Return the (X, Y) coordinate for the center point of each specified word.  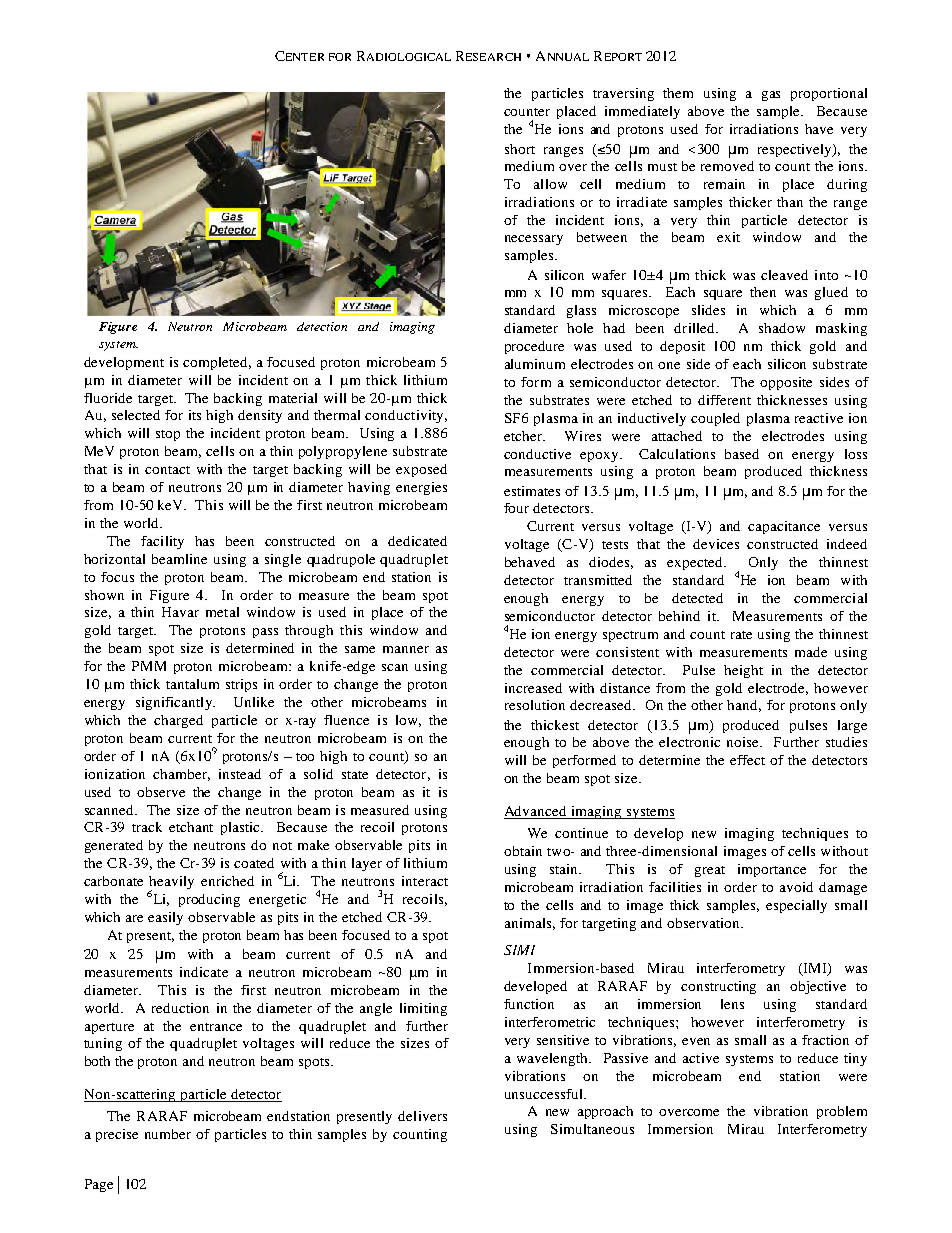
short (520, 149)
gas (771, 96)
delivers (422, 1116)
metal (222, 612)
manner (406, 649)
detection (322, 326)
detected (697, 598)
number (168, 1134)
